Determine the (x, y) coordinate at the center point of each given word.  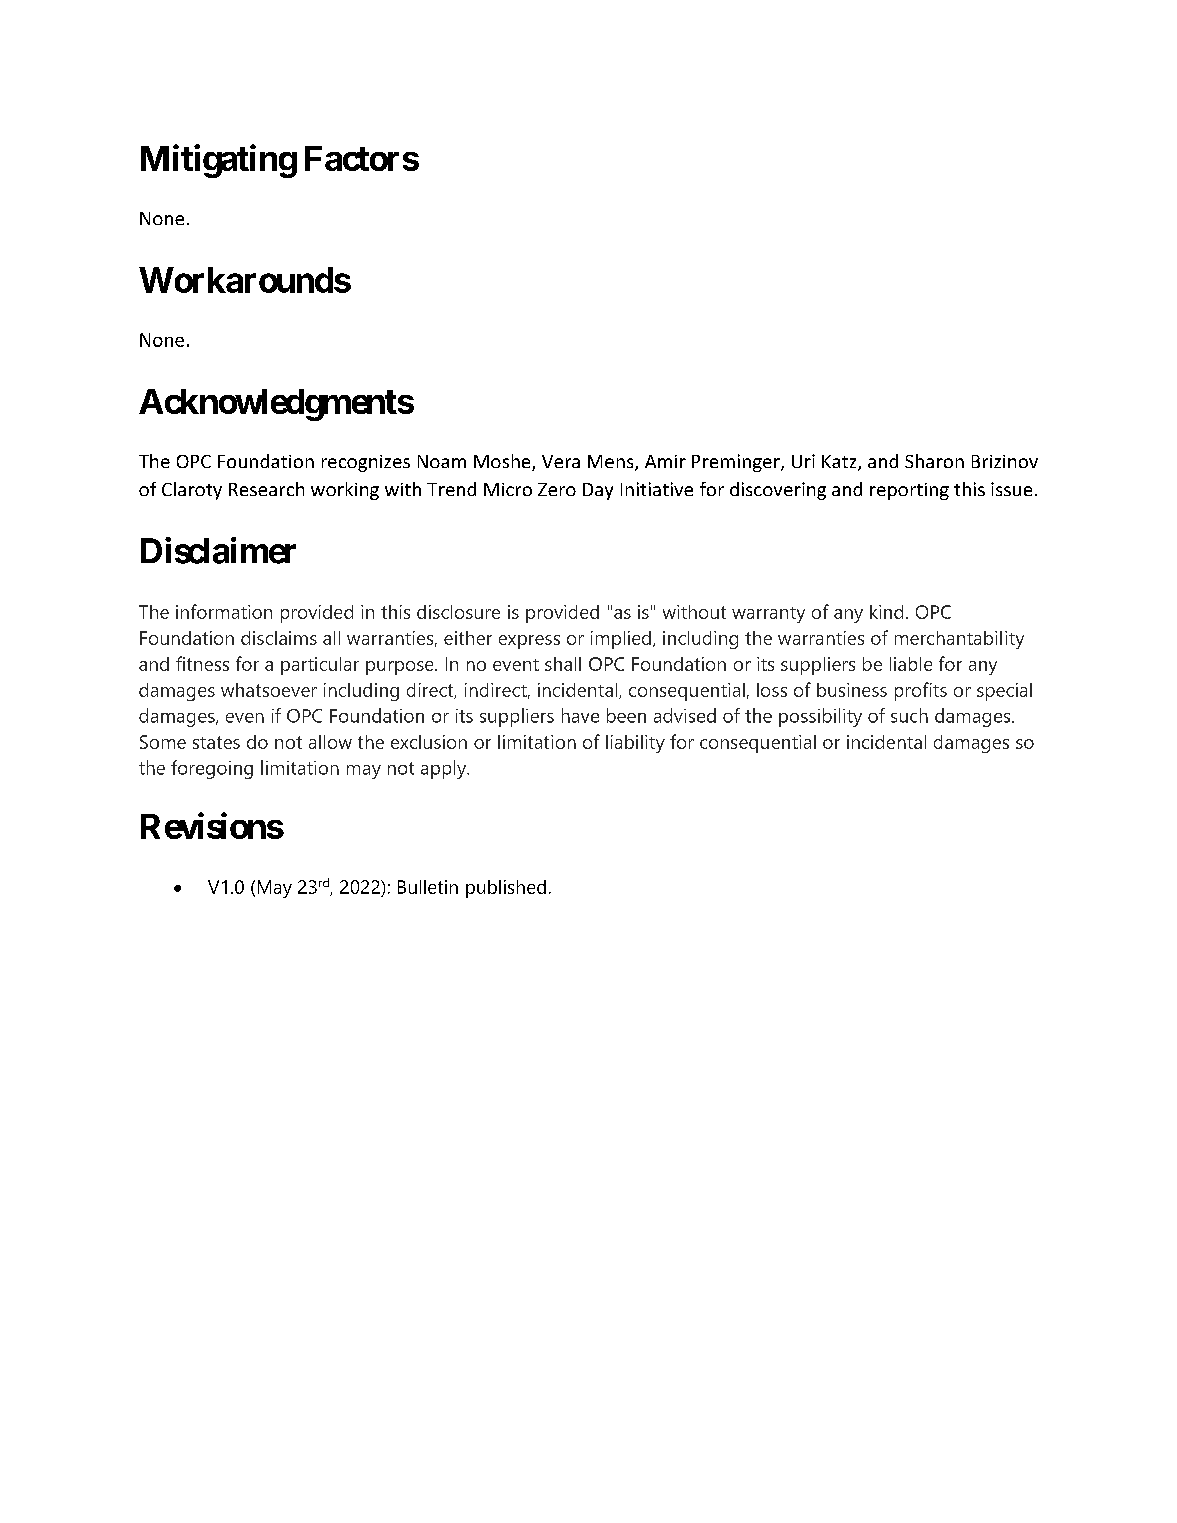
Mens (612, 463)
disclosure (458, 612)
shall (563, 664)
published (506, 889)
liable (911, 664)
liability (635, 744)
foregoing (212, 769)
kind (886, 612)
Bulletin (428, 887)
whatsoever (269, 690)
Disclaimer (218, 550)
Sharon (934, 461)
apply (445, 769)
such (909, 715)
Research (266, 489)
